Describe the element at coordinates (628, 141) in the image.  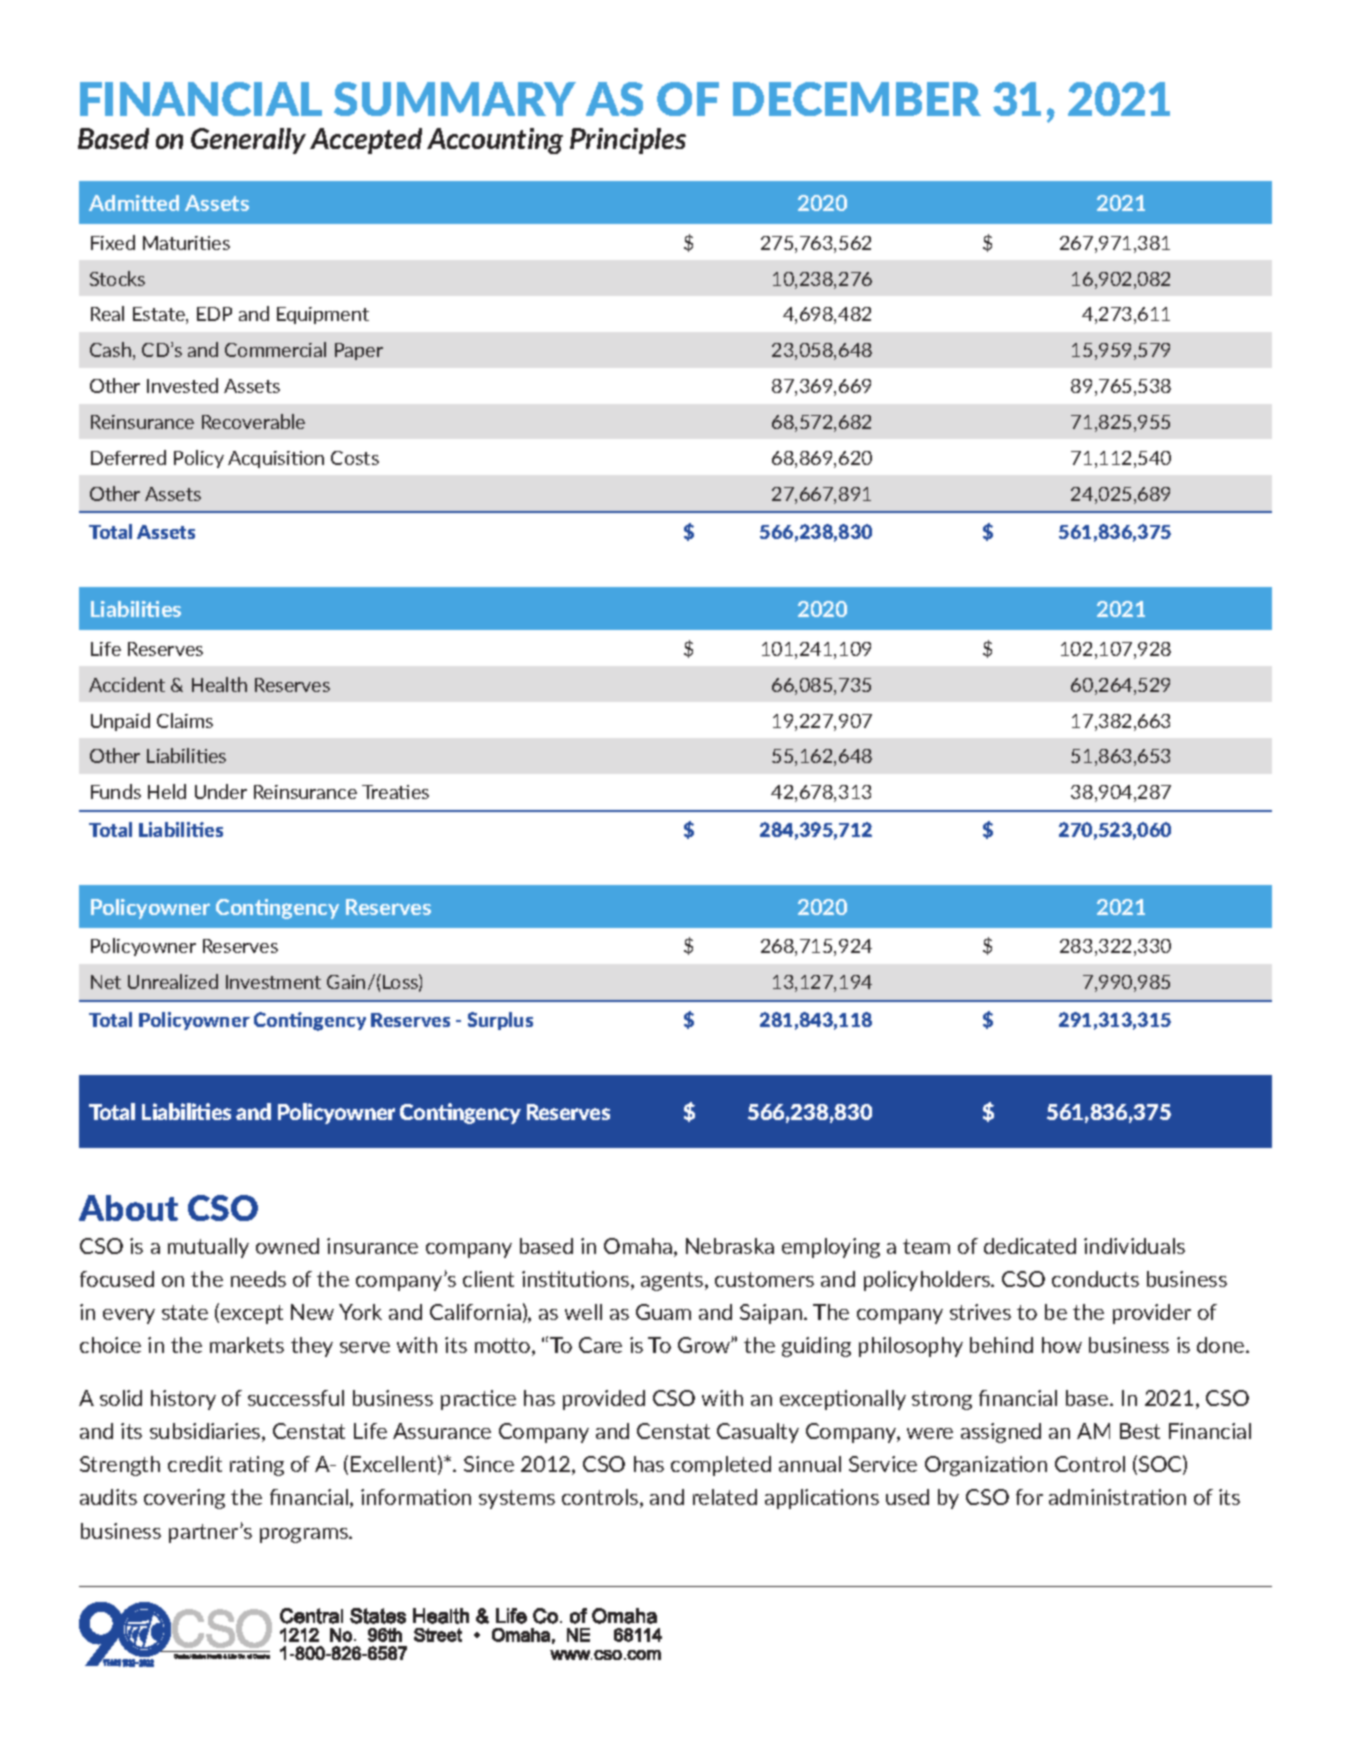
I see `Principles` at that location.
